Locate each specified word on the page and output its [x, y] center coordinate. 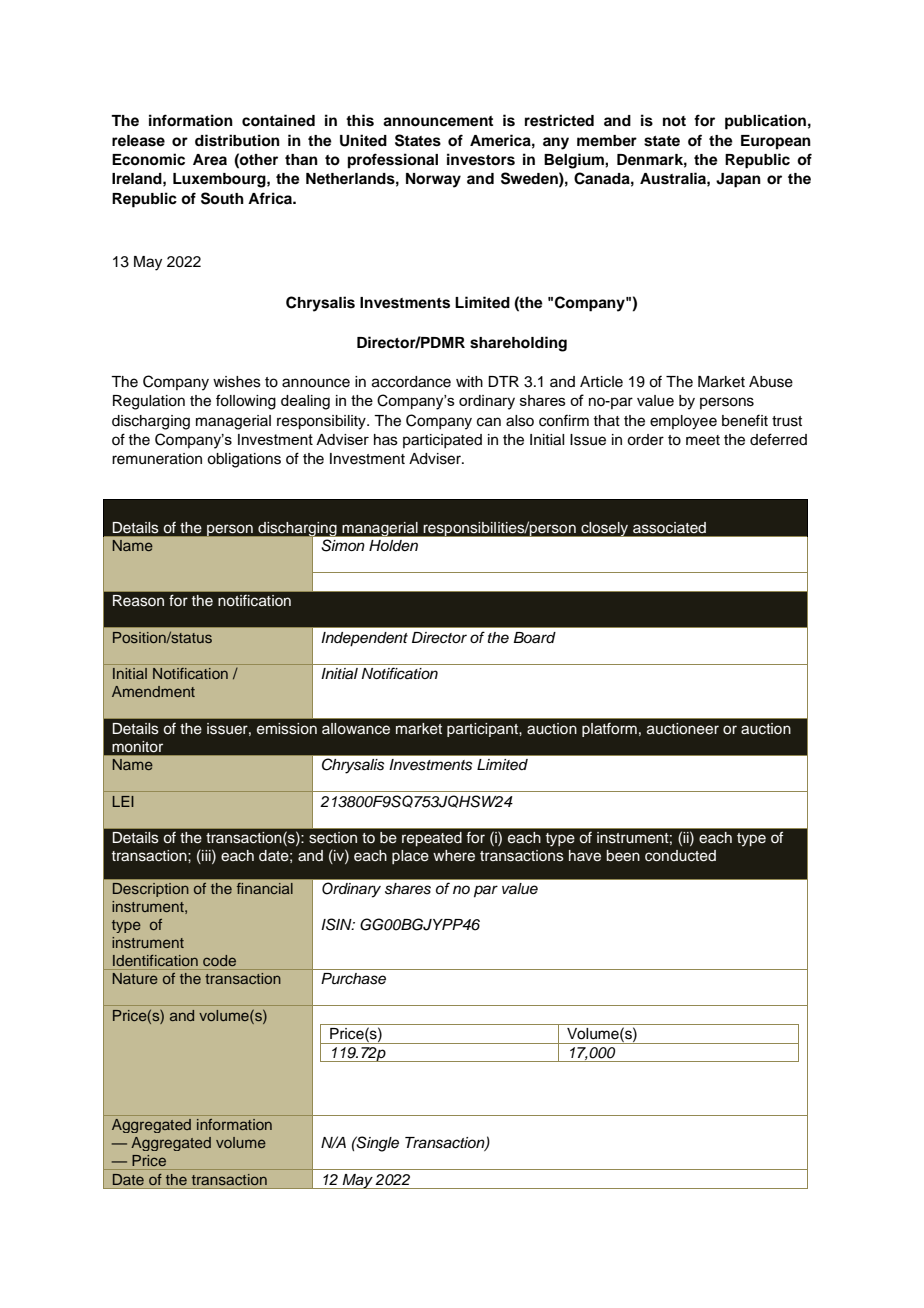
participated [442, 441]
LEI [123, 801]
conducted [680, 856]
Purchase [353, 979]
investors [481, 159]
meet [703, 440]
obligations [244, 460]
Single [377, 1144]
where [454, 856]
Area [210, 160]
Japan [738, 180]
